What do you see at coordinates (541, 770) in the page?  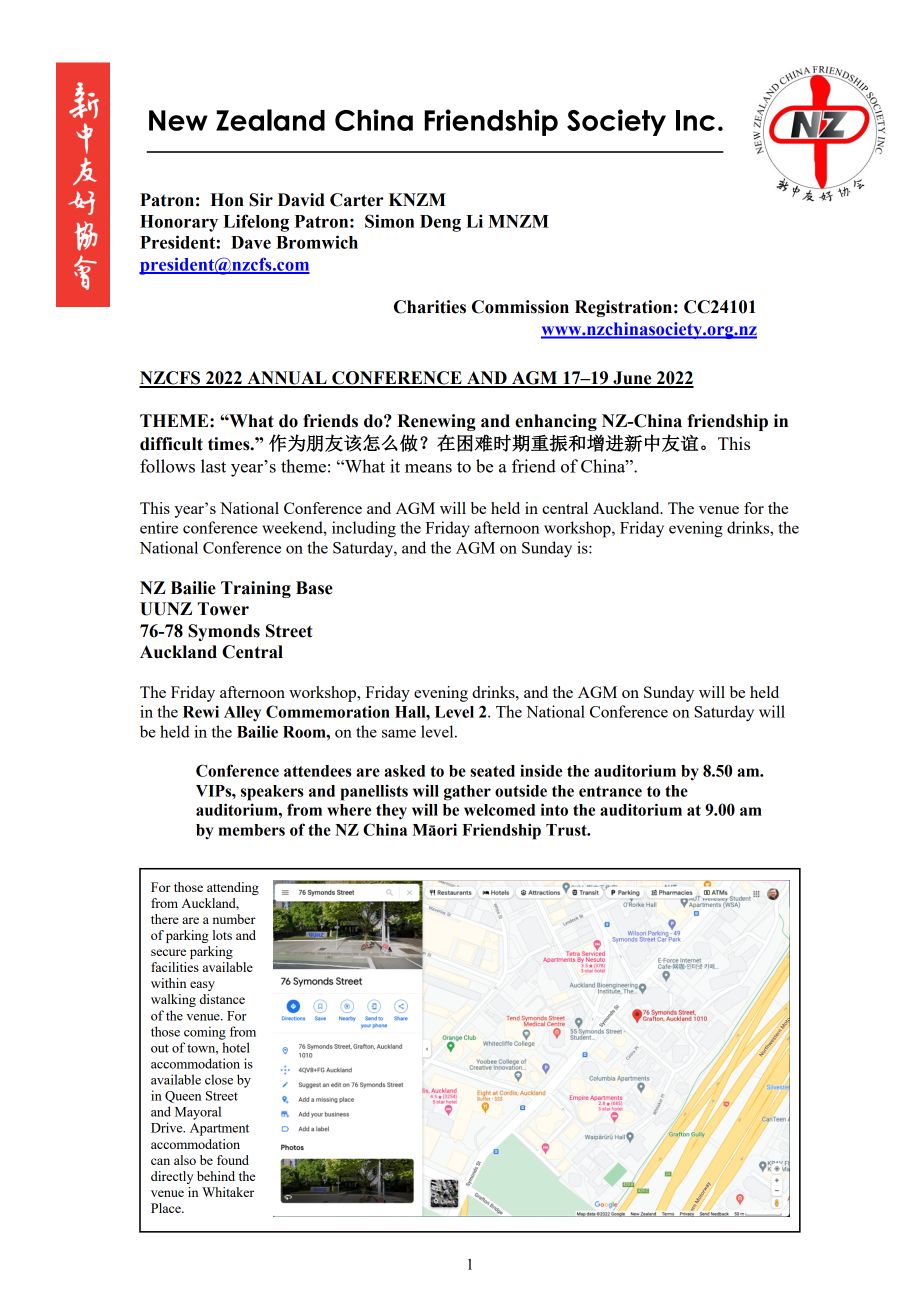 I see `inside` at bounding box center [541, 770].
